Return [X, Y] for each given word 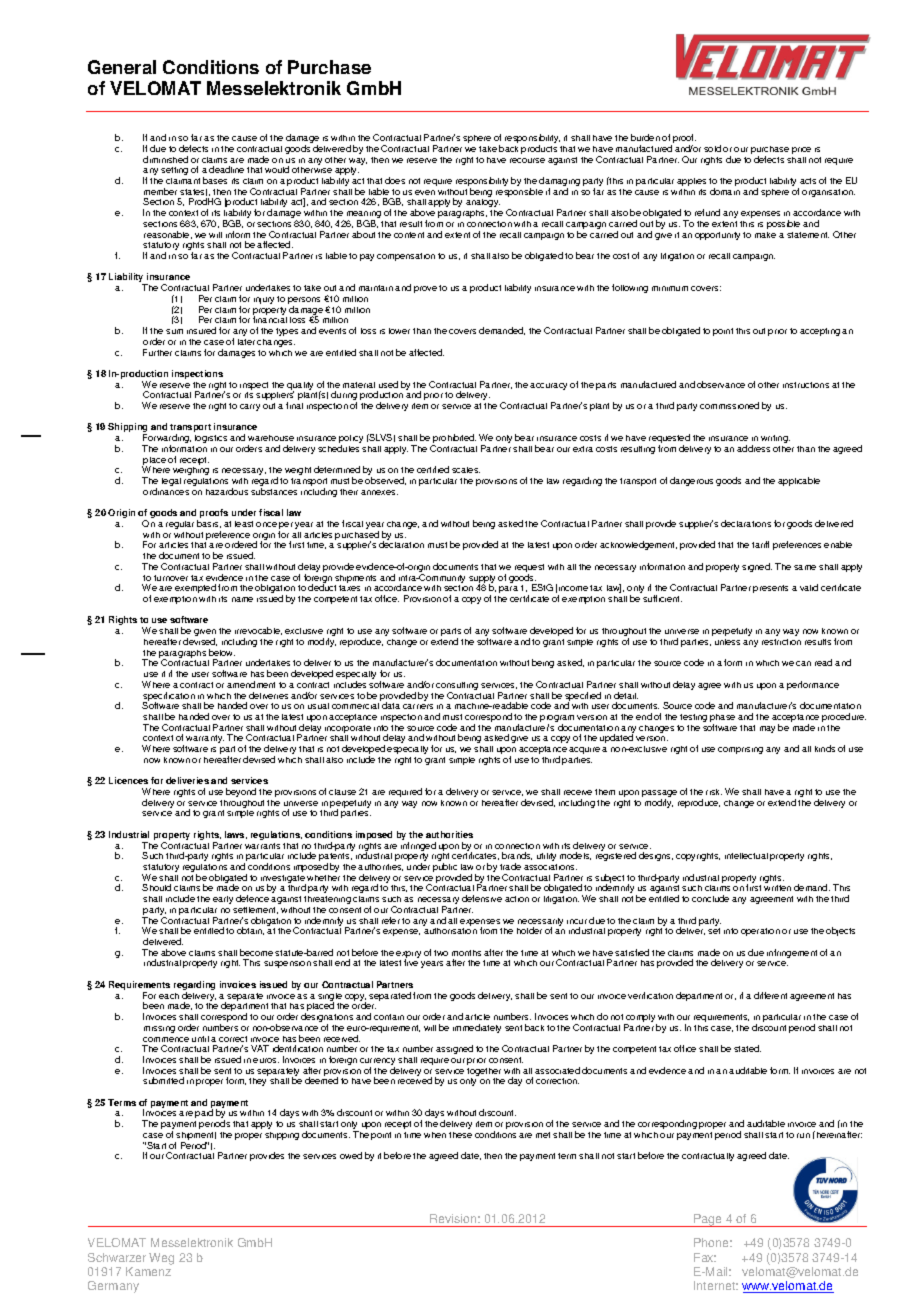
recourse [527, 160]
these [460, 1135]
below [222, 652]
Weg [161, 1259]
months [466, 953]
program [557, 720]
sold [712, 148]
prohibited [454, 440]
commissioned [729, 405]
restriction [781, 642]
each [169, 996]
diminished [165, 159]
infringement [792, 953]
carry [250, 407]
